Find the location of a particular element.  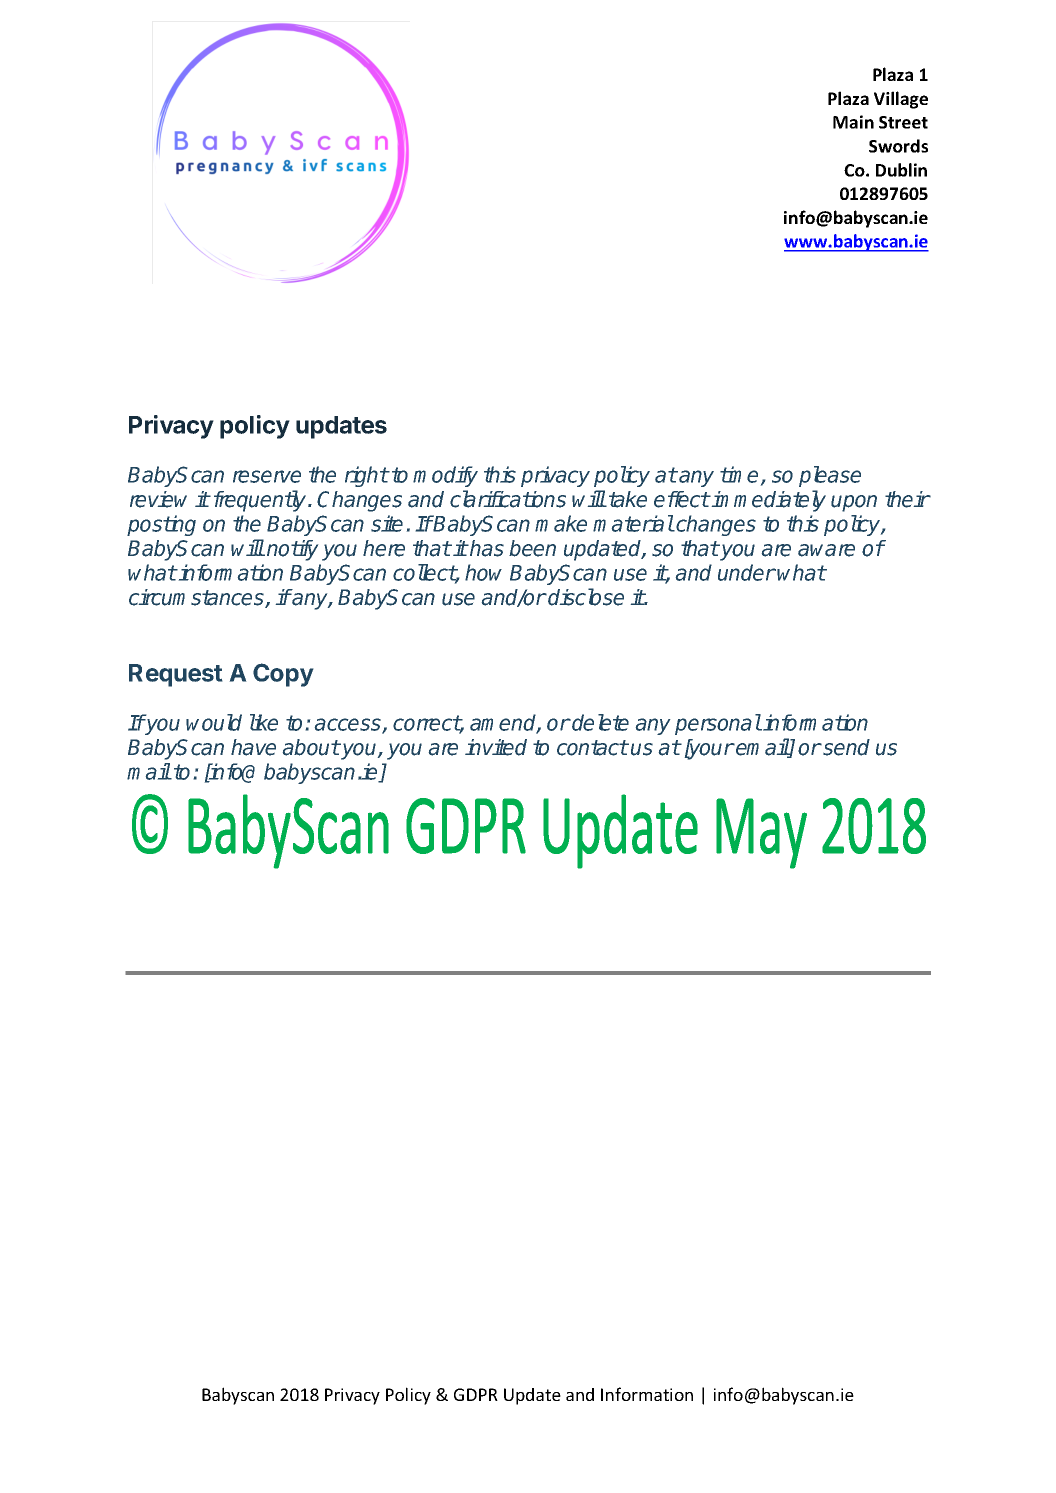

Swords is located at coordinates (898, 146).
